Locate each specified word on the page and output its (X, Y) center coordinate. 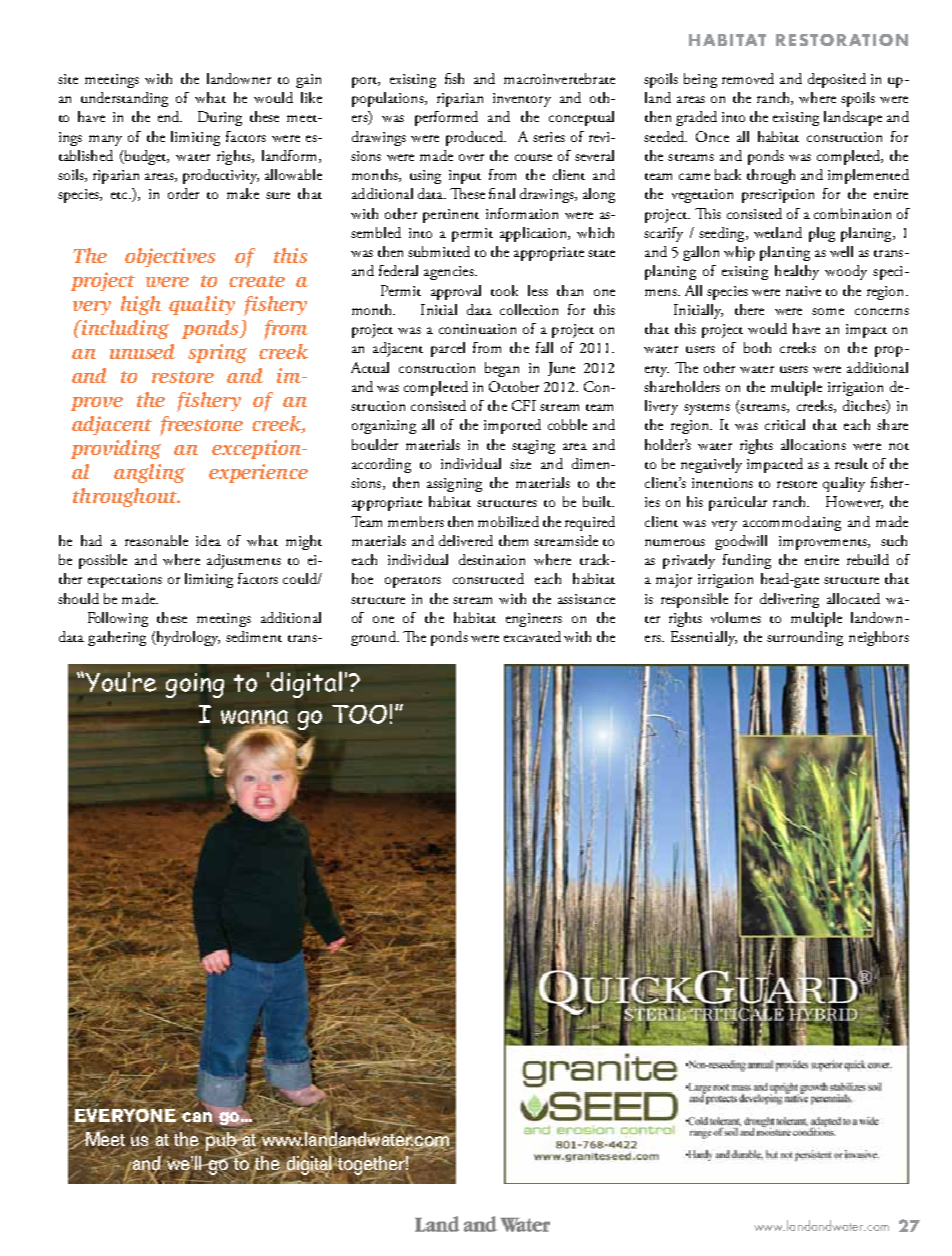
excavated (532, 636)
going (195, 685)
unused (142, 351)
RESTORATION (842, 40)
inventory (522, 100)
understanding (124, 99)
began (502, 369)
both (757, 347)
